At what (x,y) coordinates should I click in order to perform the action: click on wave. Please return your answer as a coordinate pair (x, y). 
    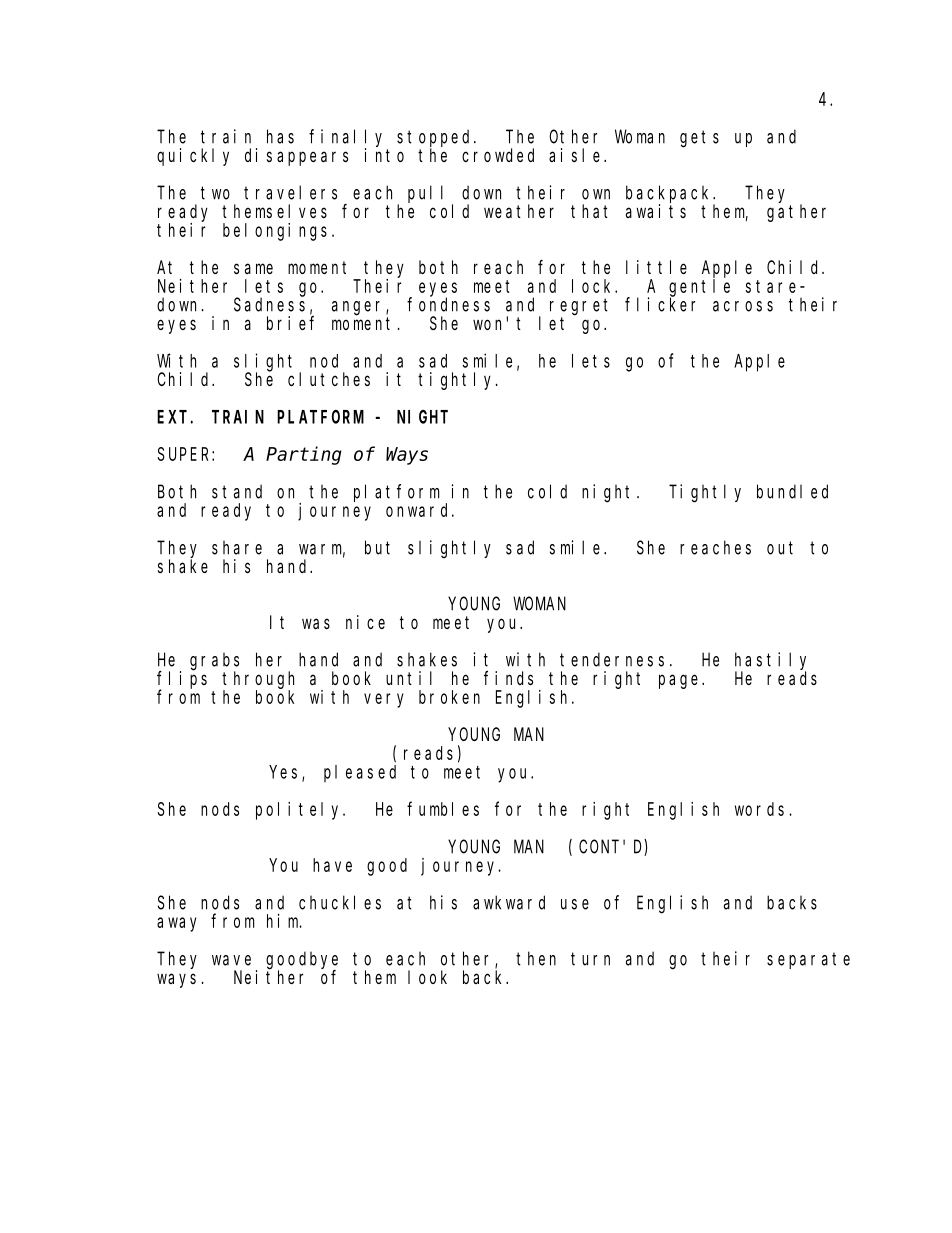
    Looking at the image, I should click on (231, 960).
